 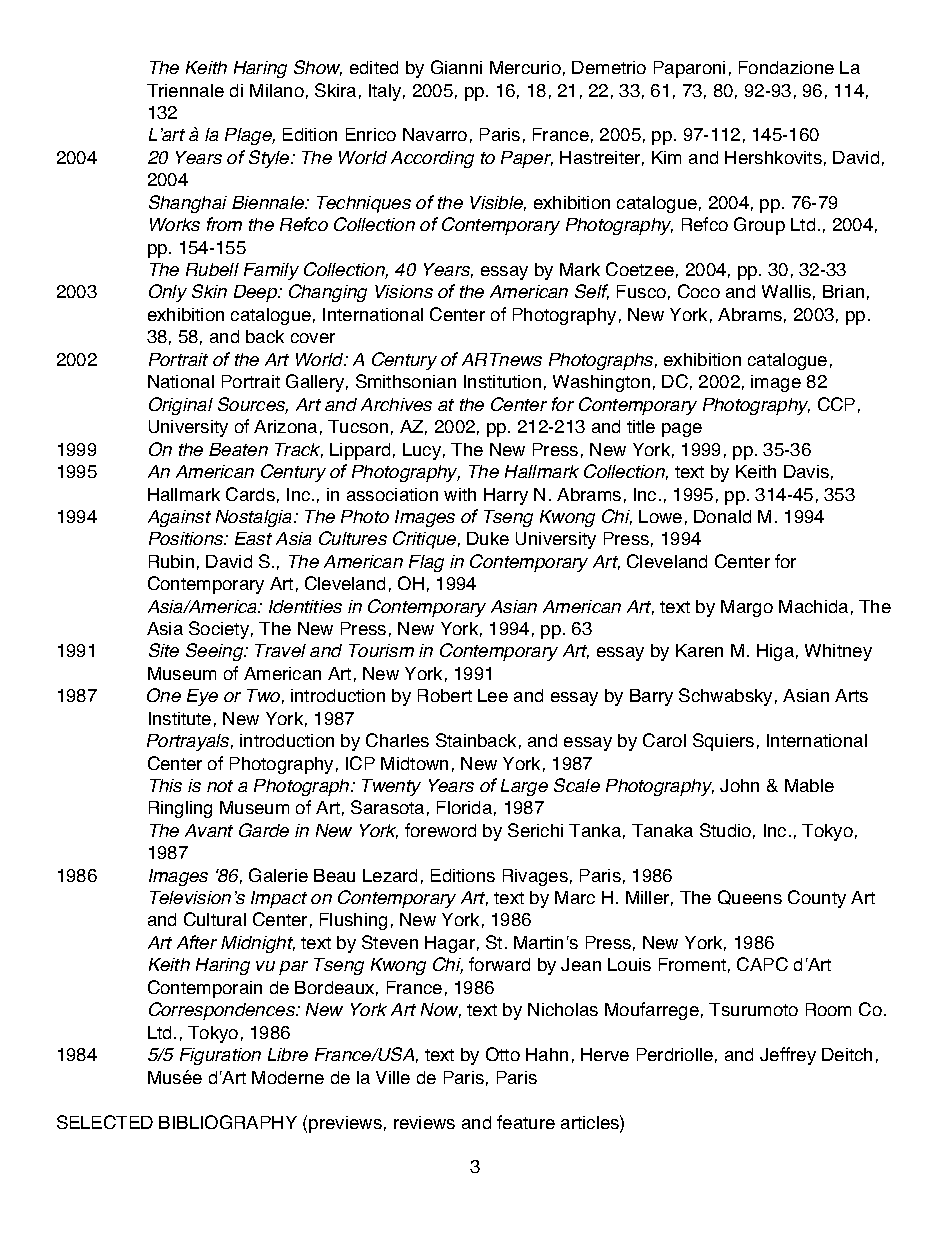 I want to click on BIBLIOGRAPHY, so click(x=228, y=1122).
